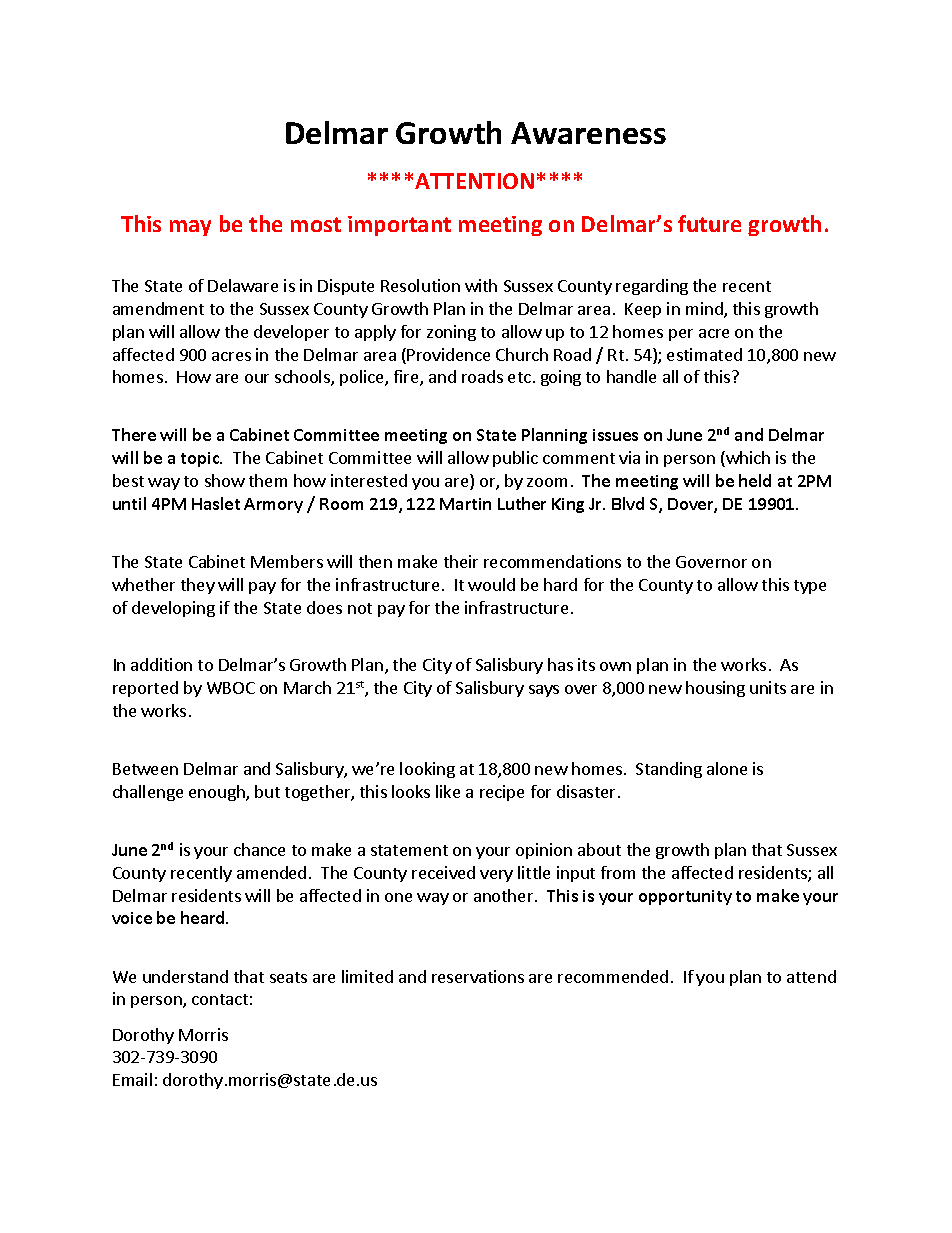 The image size is (952, 1233). I want to click on may, so click(190, 228).
